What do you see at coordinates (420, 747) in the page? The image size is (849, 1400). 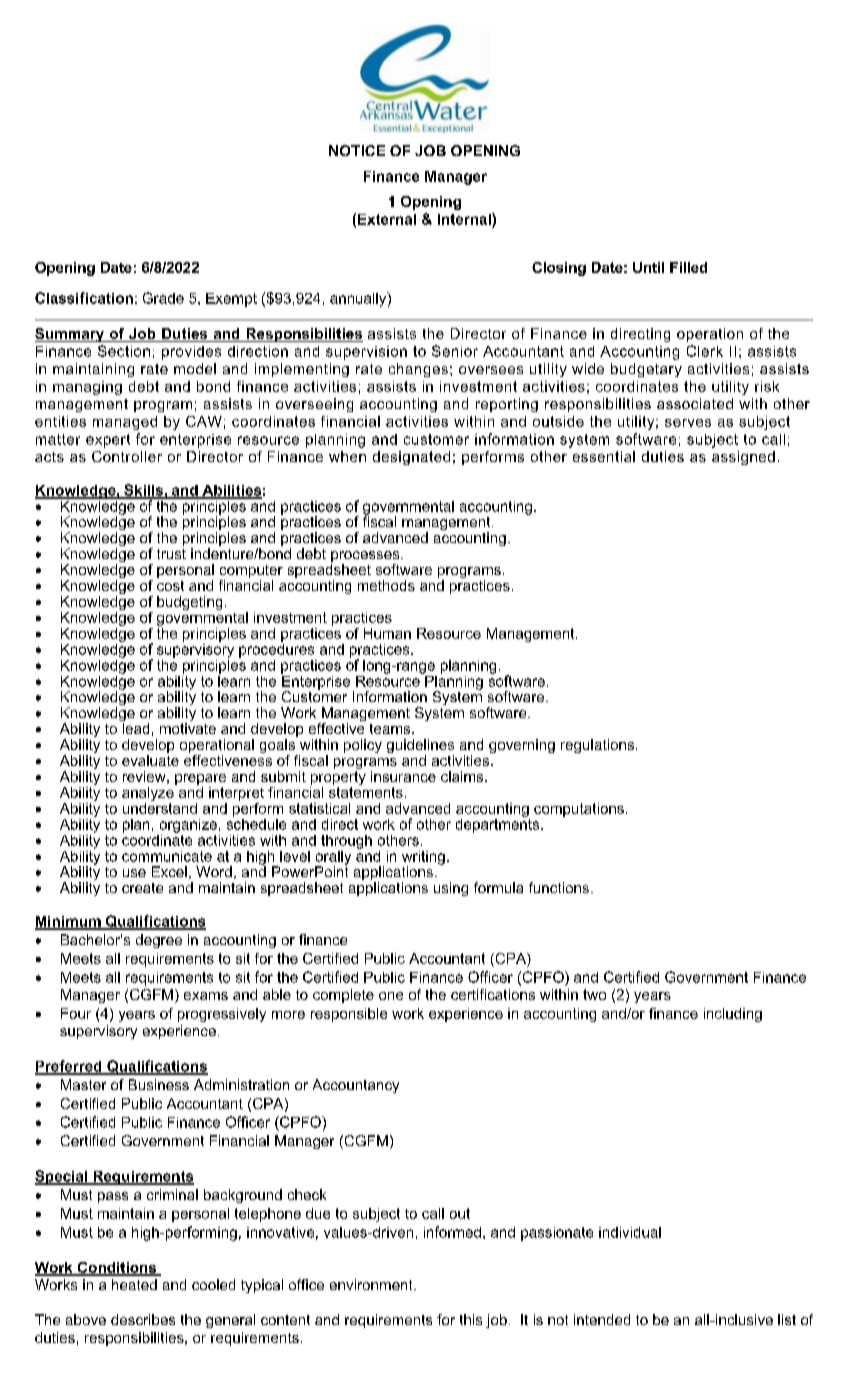 I see `guidelines` at bounding box center [420, 747].
